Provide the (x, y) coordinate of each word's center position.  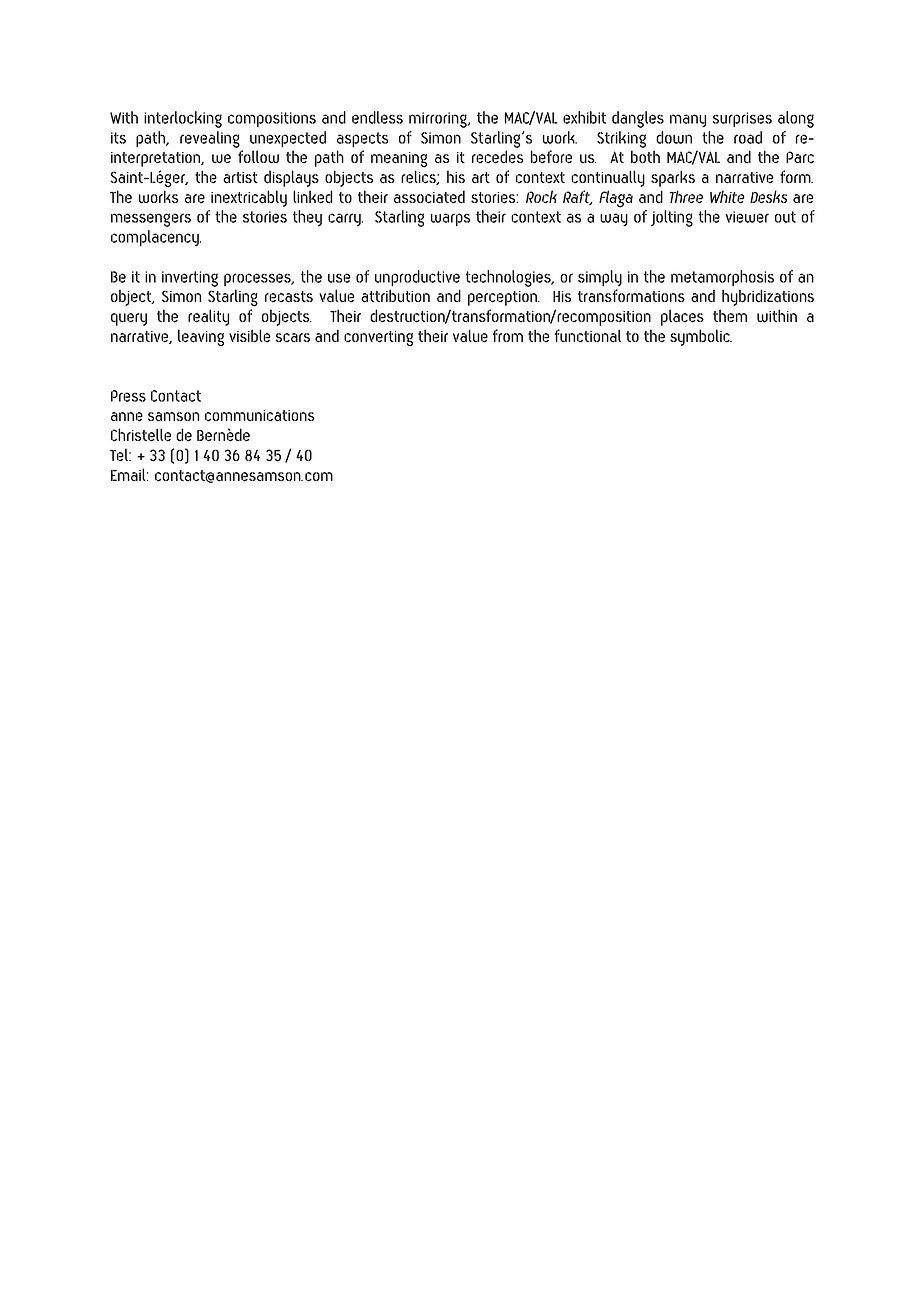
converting (378, 339)
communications (260, 416)
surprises (742, 120)
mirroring (439, 120)
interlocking (183, 119)
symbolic (701, 337)
